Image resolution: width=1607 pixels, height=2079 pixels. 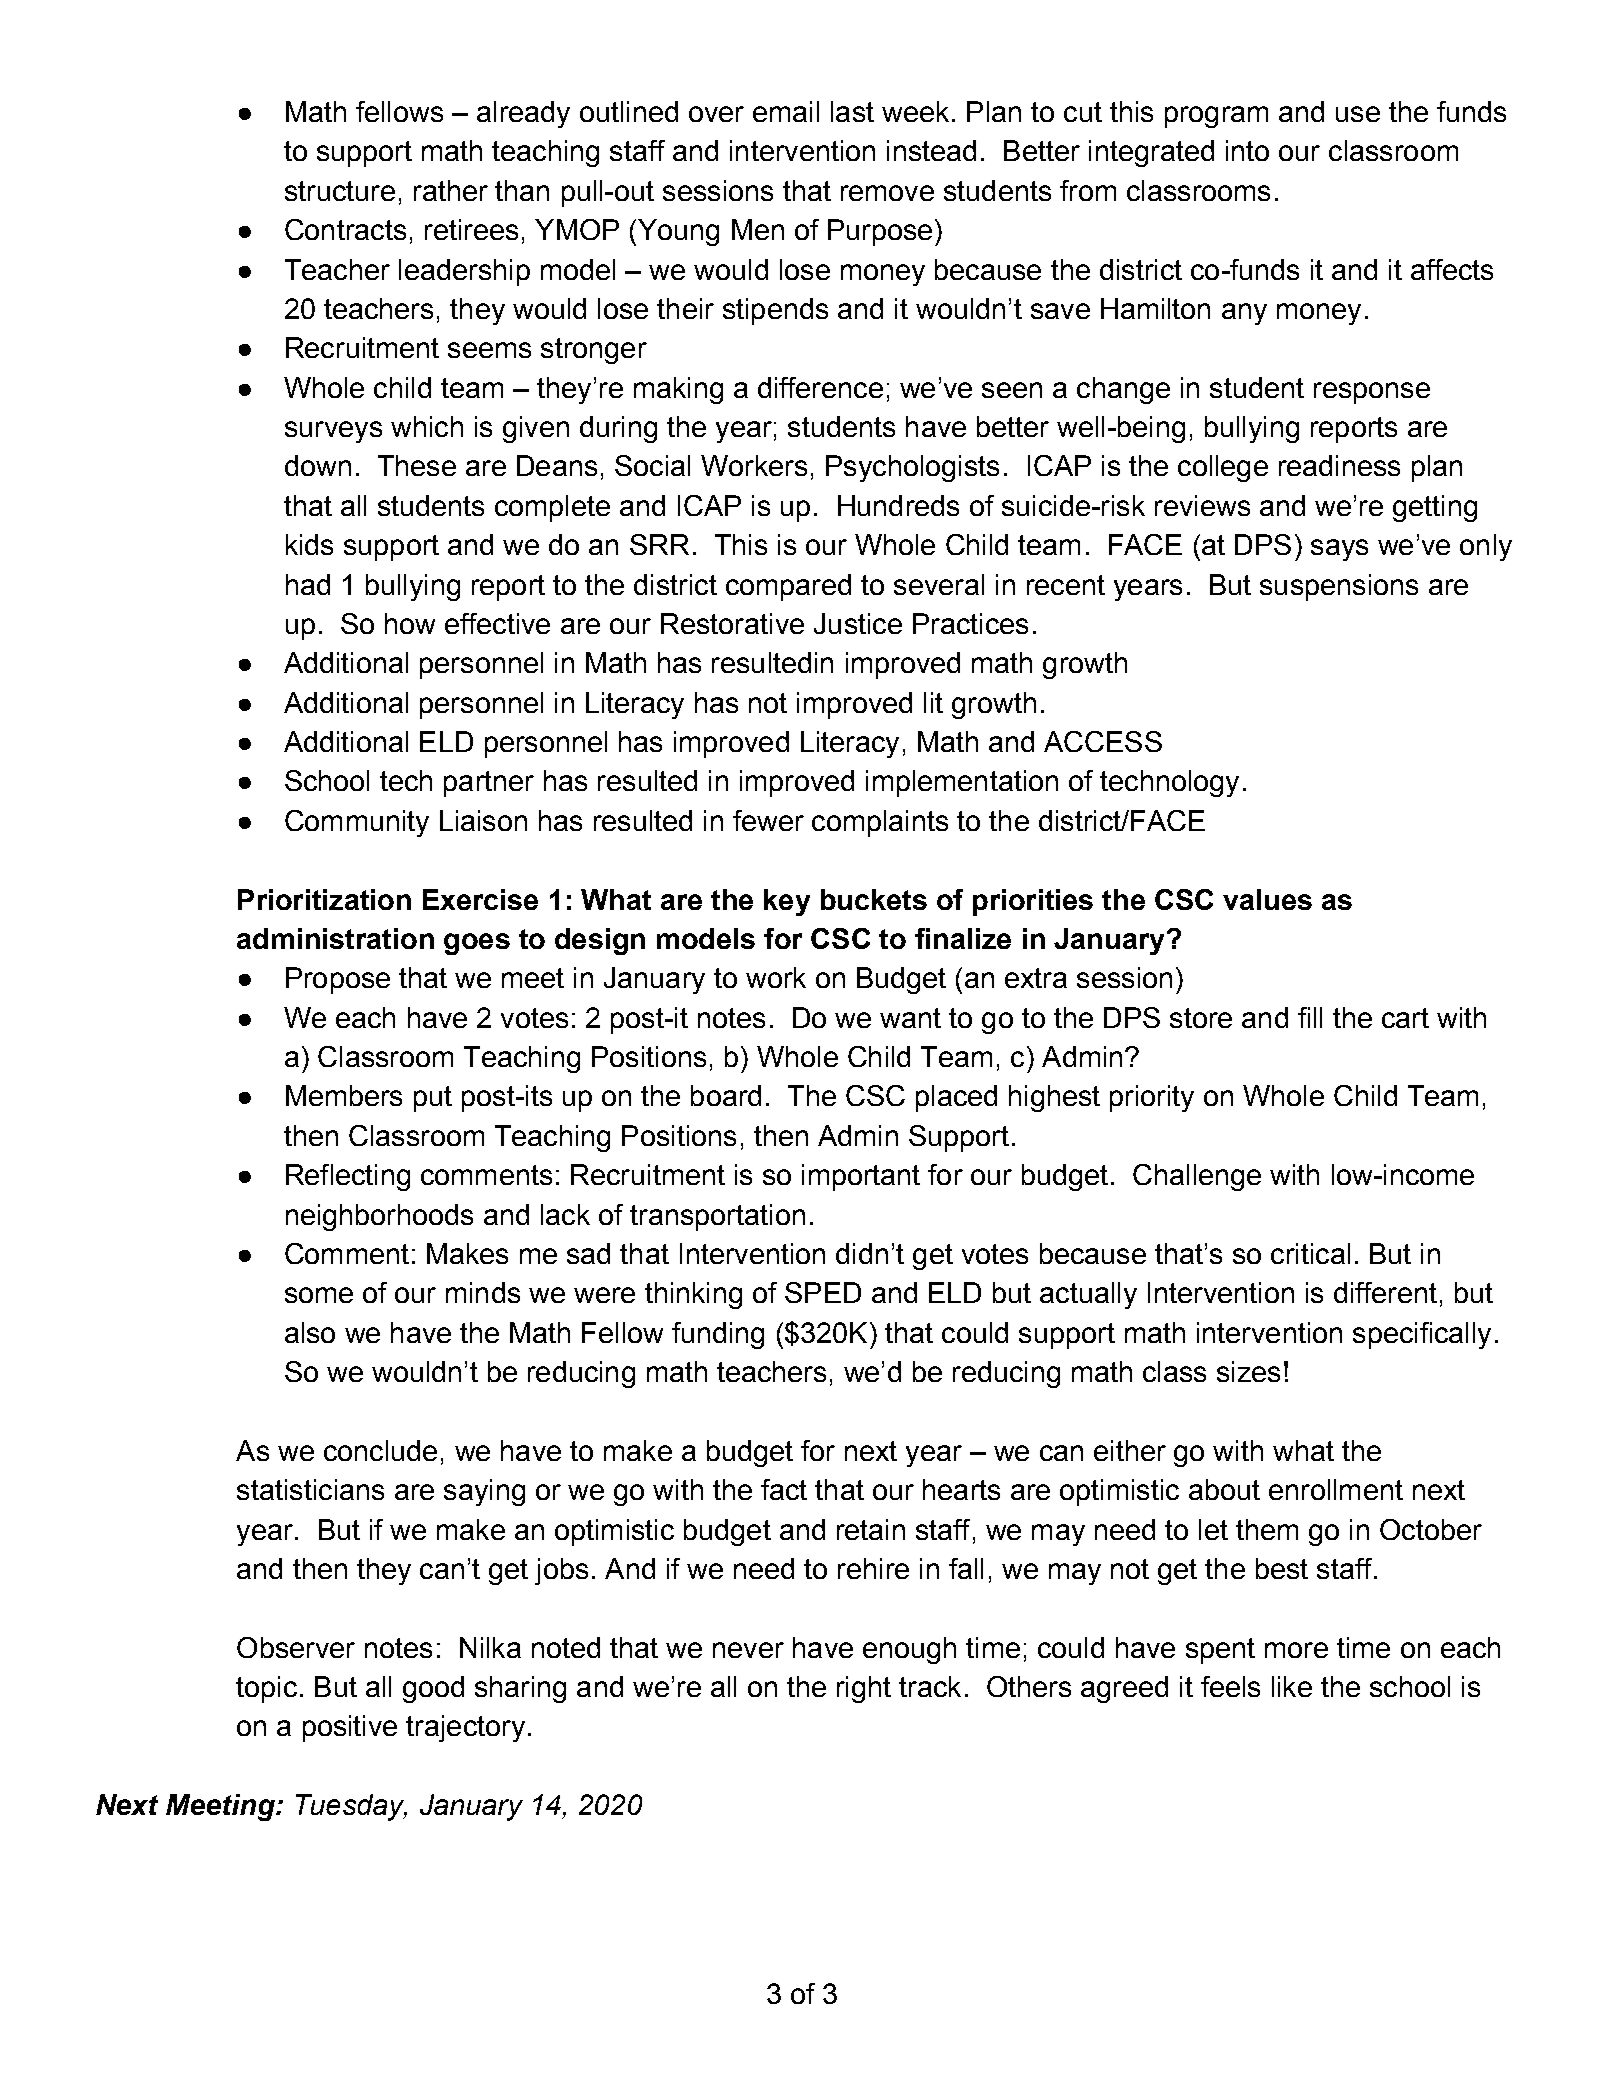 I want to click on how, so click(x=410, y=623).
